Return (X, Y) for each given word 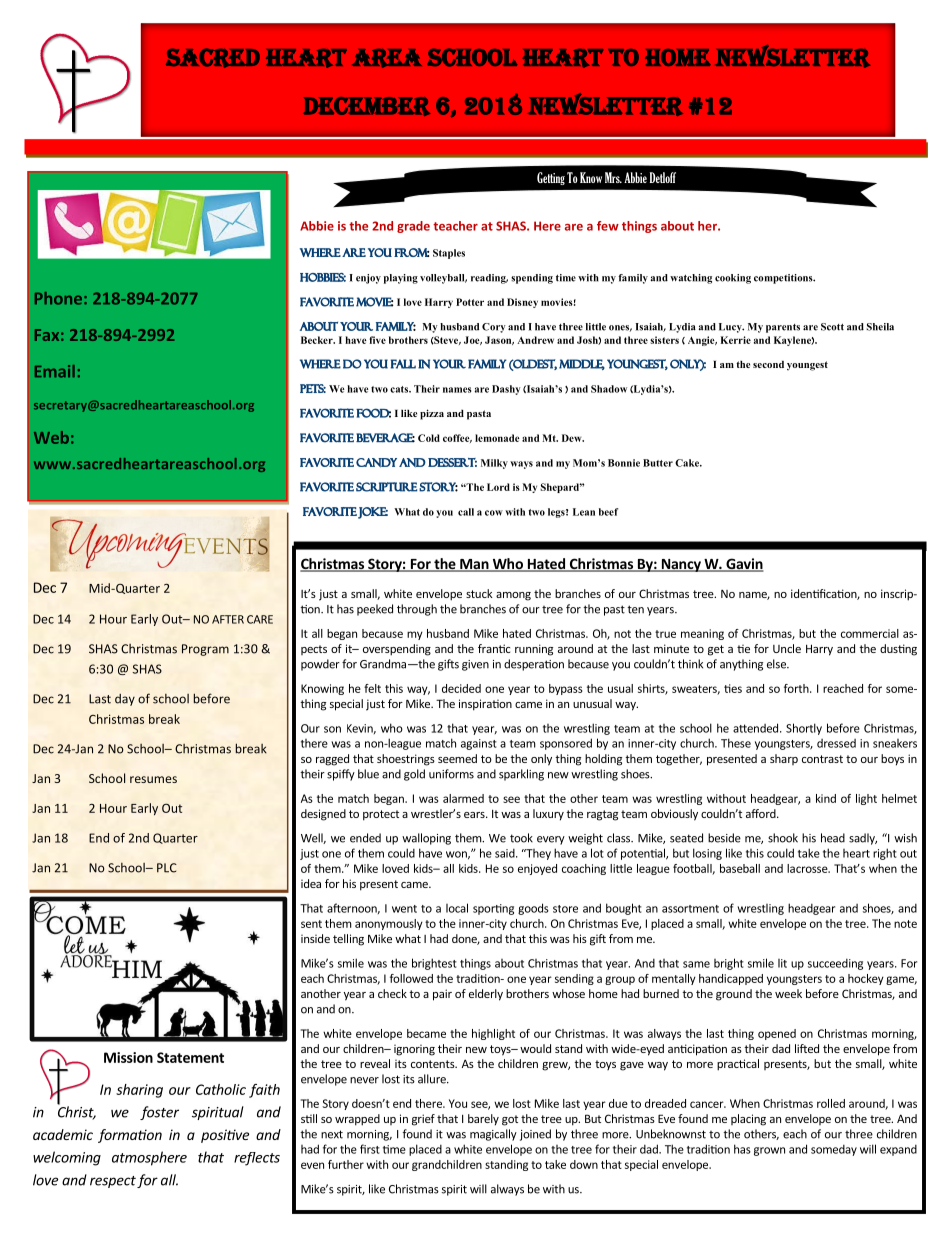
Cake (688, 463)
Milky (494, 464)
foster (159, 1113)
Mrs (613, 177)
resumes (153, 779)
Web (51, 437)
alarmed (463, 798)
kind (826, 798)
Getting (551, 178)
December (367, 106)
